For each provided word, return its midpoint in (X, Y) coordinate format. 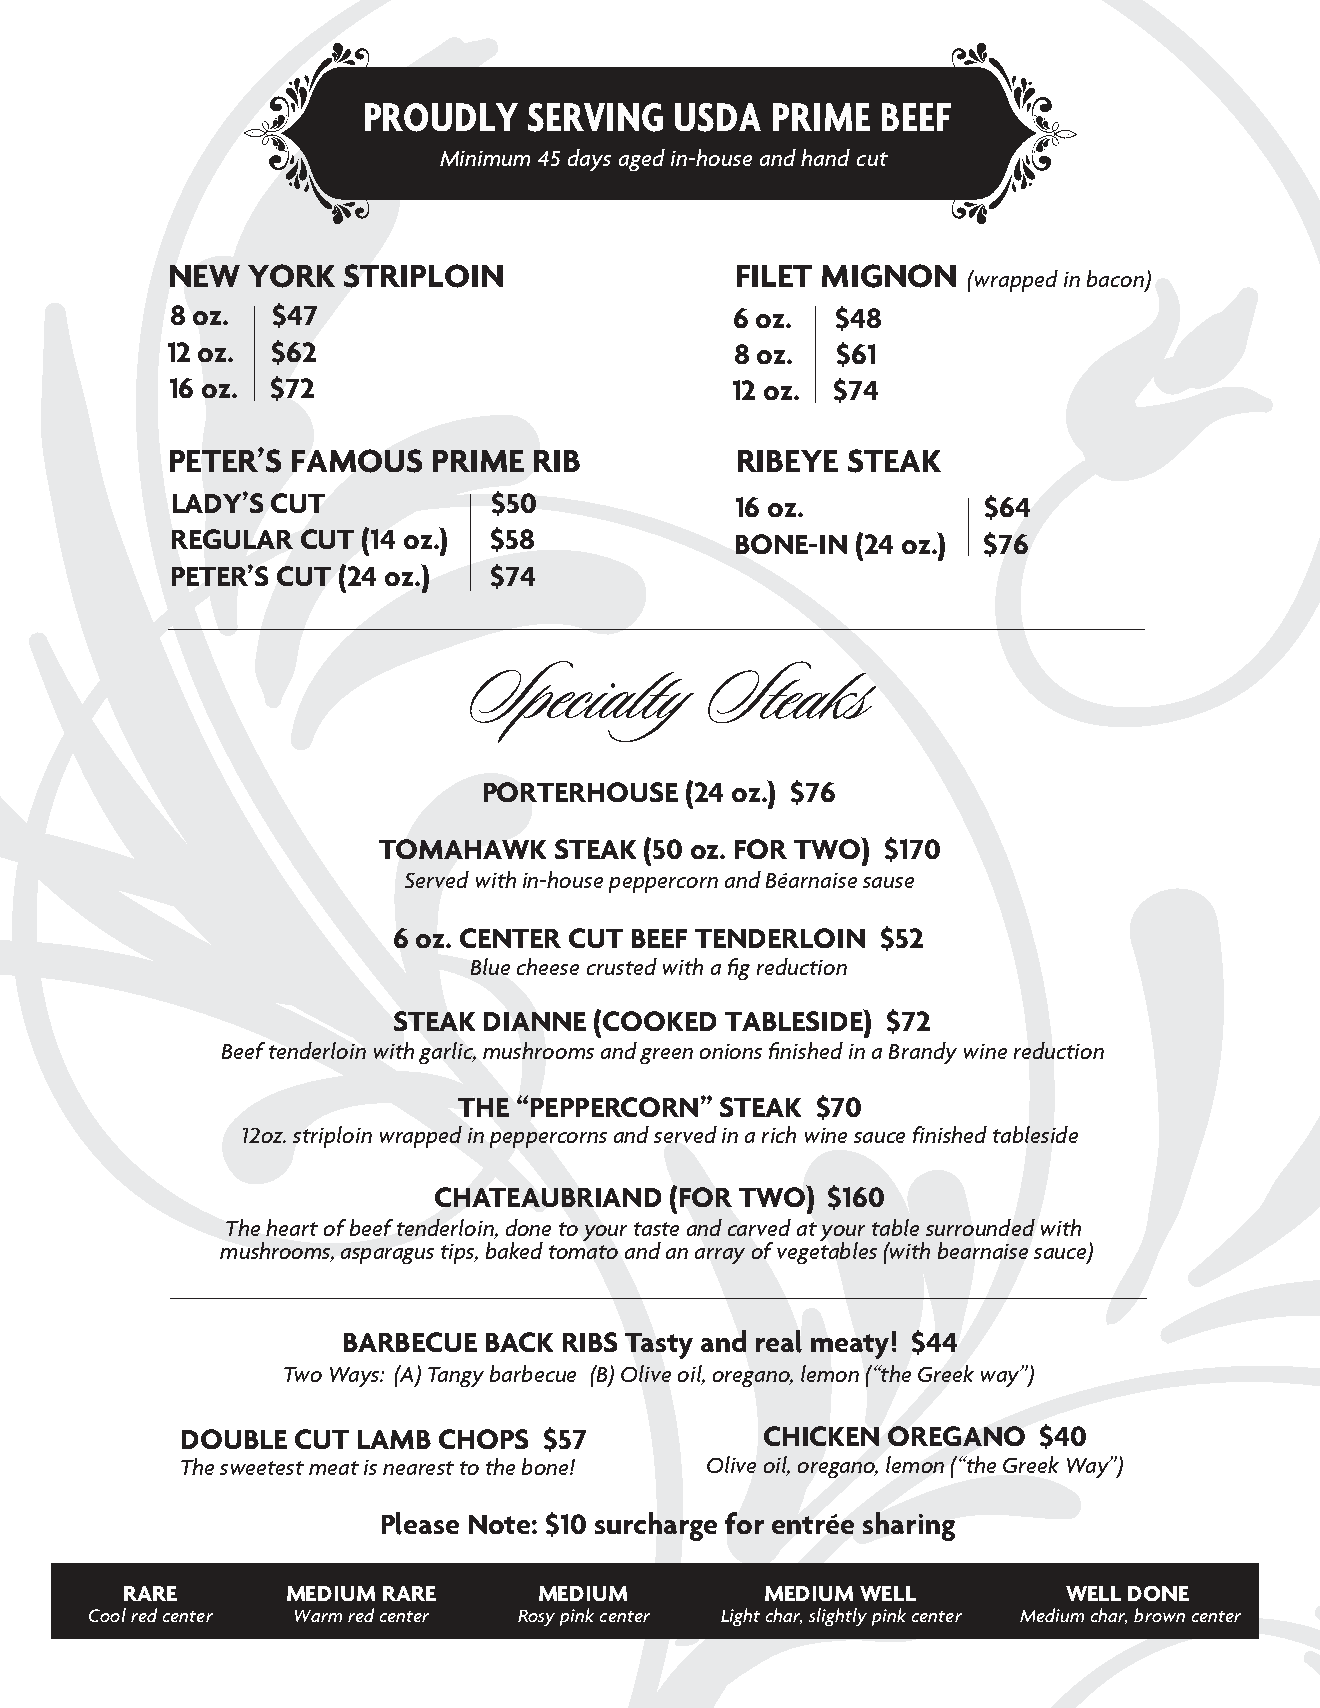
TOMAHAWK (462, 849)
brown (1159, 1615)
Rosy (536, 1618)
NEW (205, 276)
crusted (622, 966)
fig (739, 969)
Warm (318, 1616)
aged (642, 160)
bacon (1115, 278)
